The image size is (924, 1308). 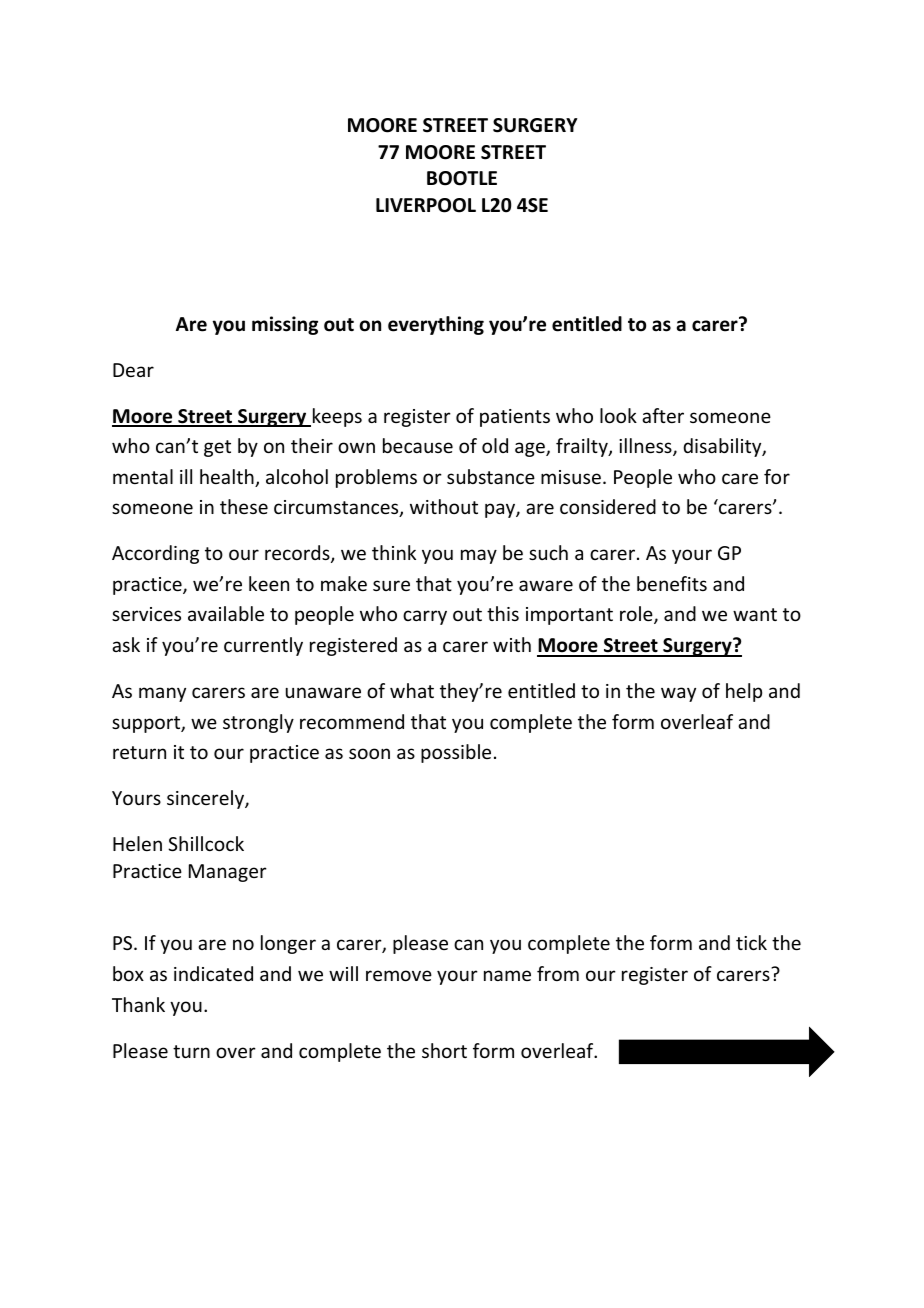 What do you see at coordinates (138, 1004) in the document?
I see `Thank` at bounding box center [138, 1004].
